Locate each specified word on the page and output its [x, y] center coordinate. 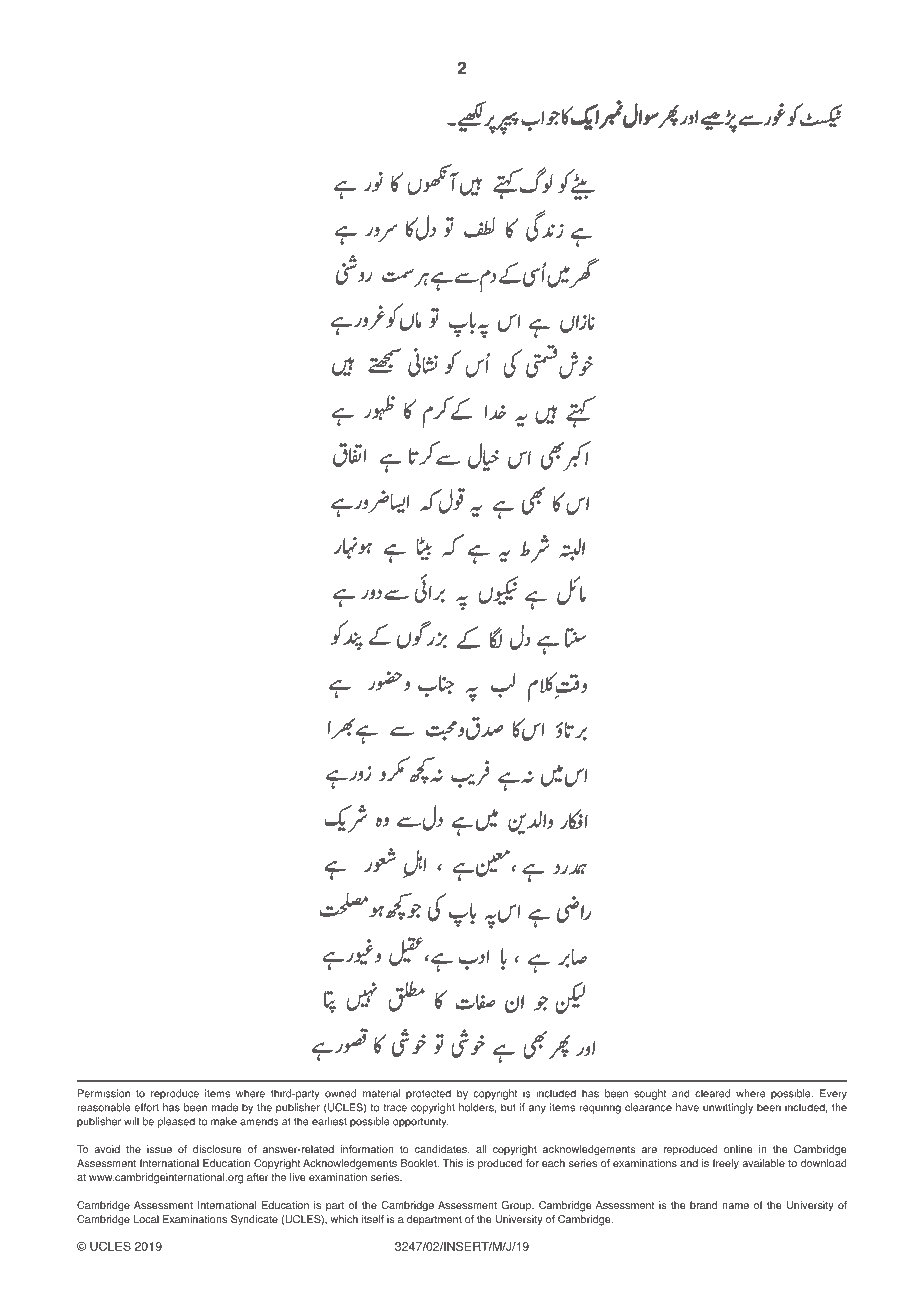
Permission [104, 1093]
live [298, 1177]
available [763, 1163]
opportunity [420, 1122]
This [453, 1163]
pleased [176, 1122]
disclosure [217, 1149]
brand [703, 1205]
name [735, 1206]
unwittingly [728, 1108]
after [257, 1177]
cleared [712, 1093]
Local [146, 1219]
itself [373, 1219]
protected [428, 1094]
